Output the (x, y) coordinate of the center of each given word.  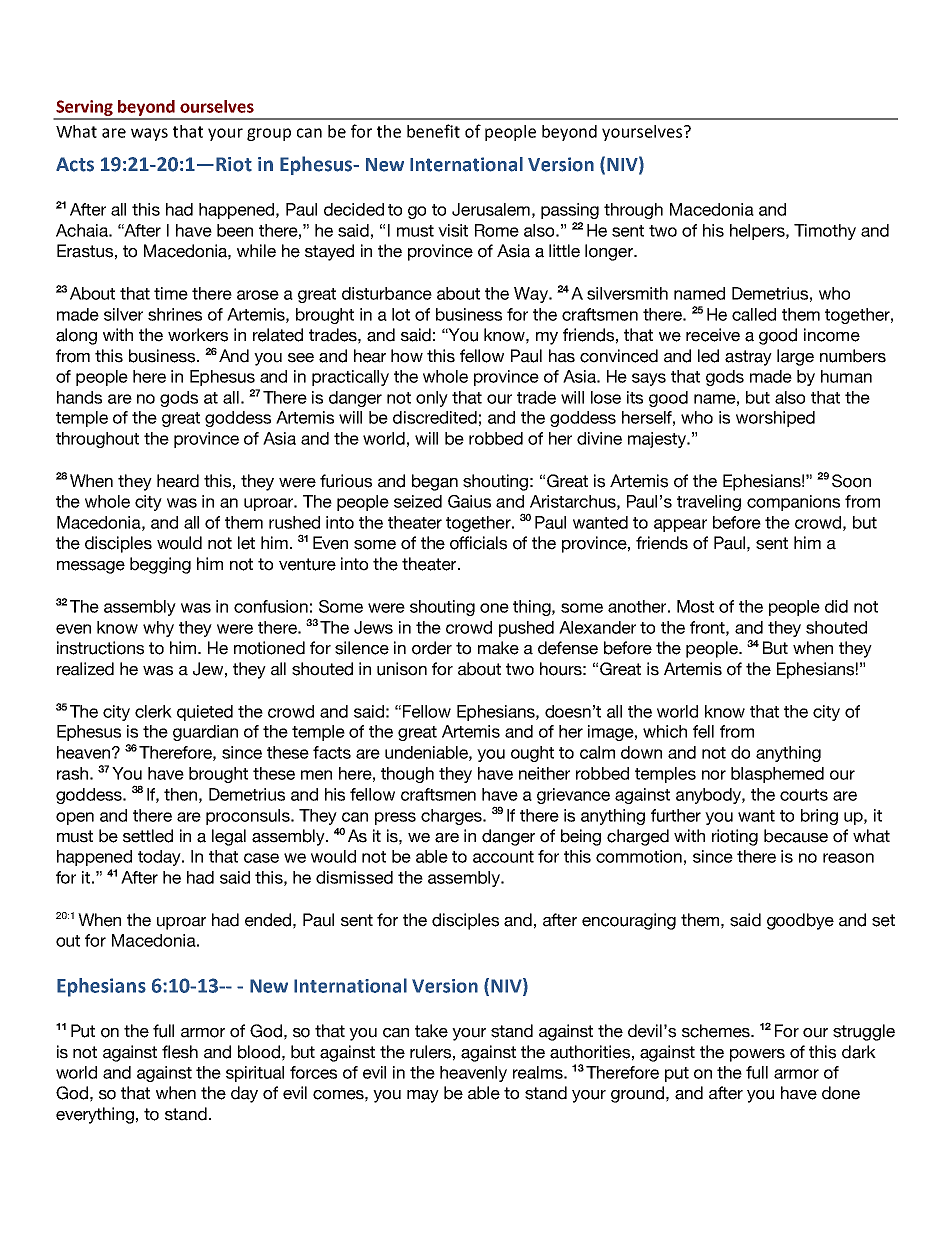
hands (79, 397)
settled (148, 836)
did (836, 606)
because (796, 836)
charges (452, 817)
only (432, 399)
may (423, 1096)
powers (757, 1055)
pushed (526, 629)
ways (149, 134)
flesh (180, 1052)
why (158, 629)
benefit (433, 131)
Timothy (825, 232)
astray (748, 358)
